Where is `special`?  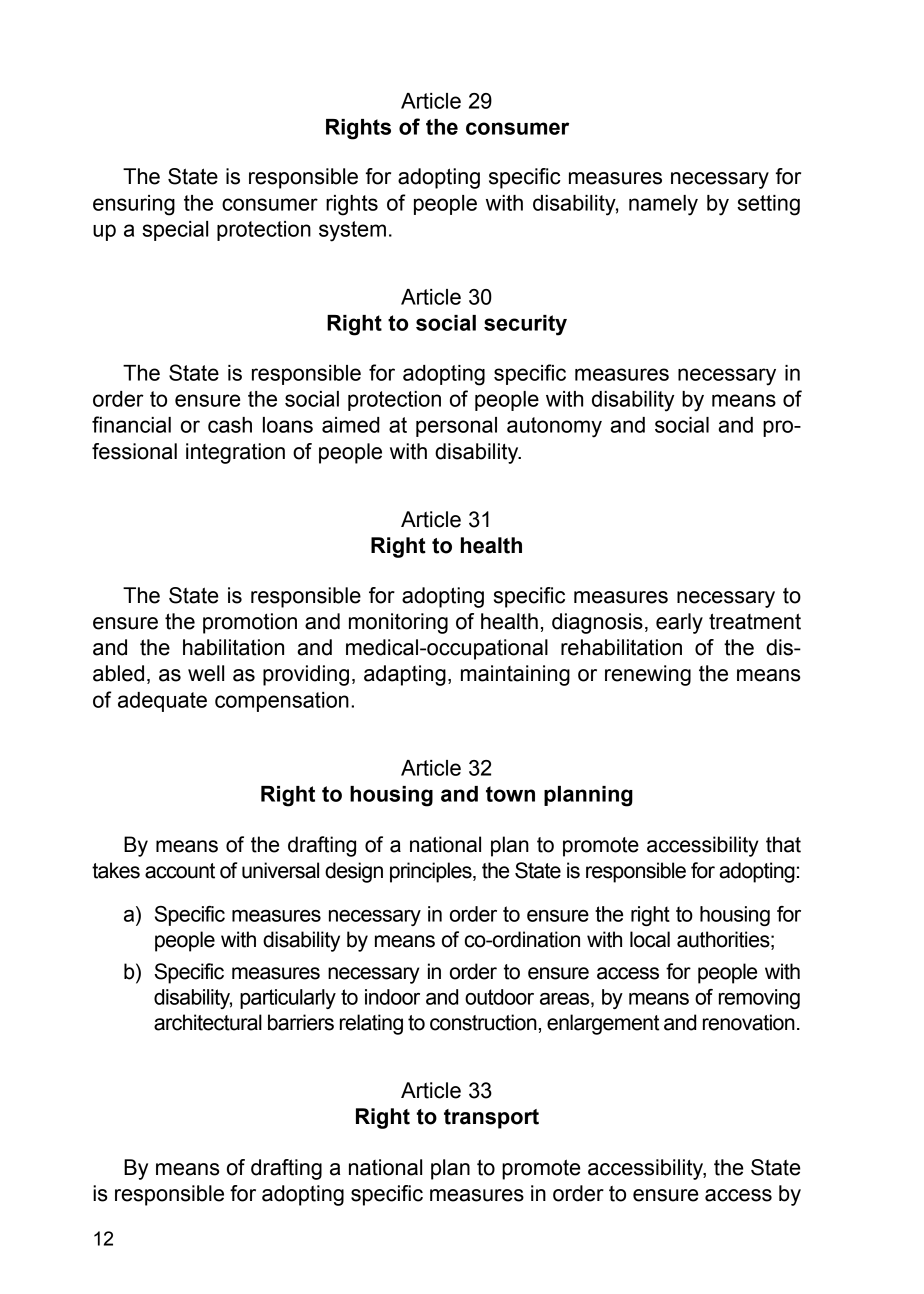
special is located at coordinates (175, 231).
